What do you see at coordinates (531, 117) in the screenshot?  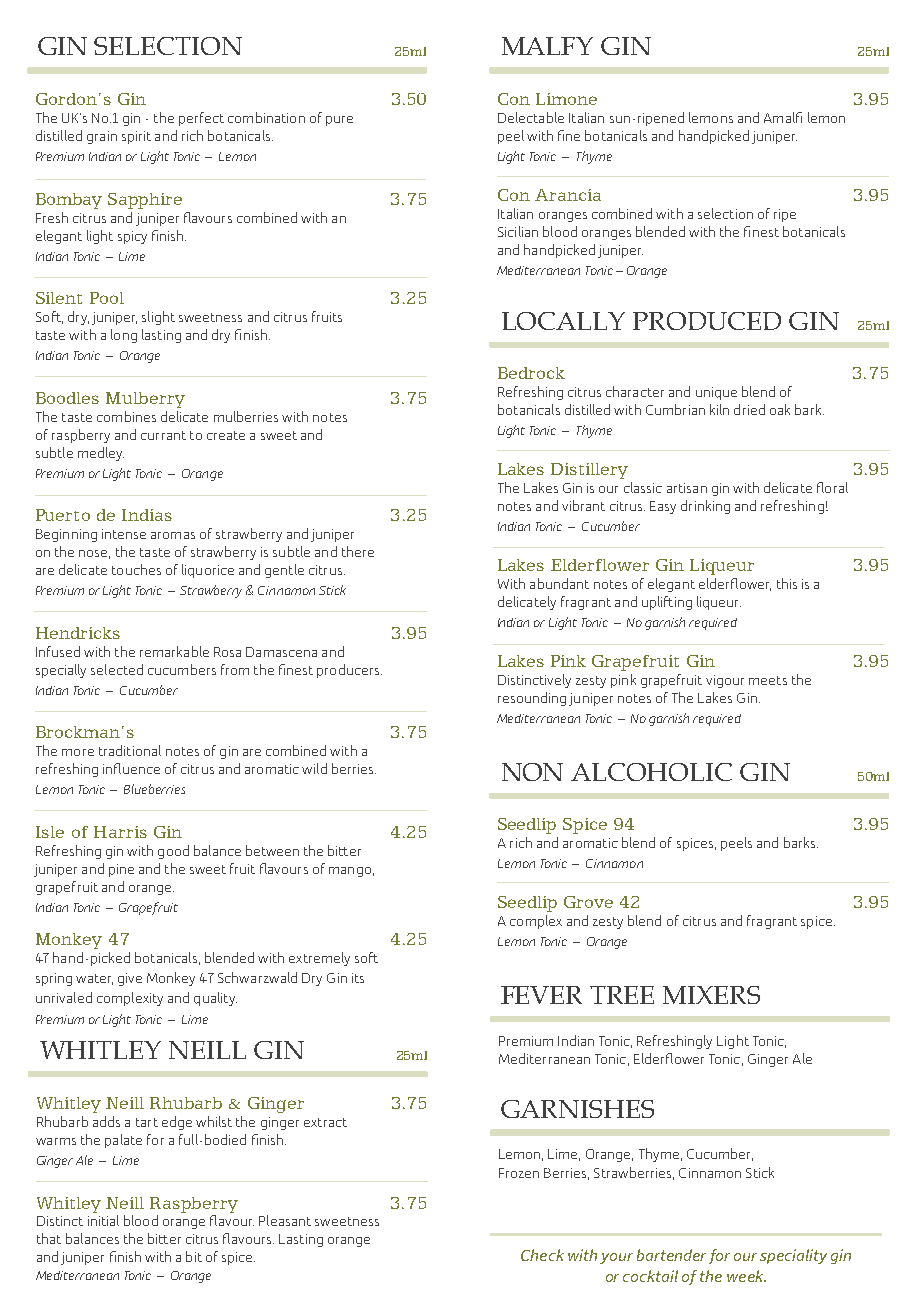 I see `Delectable` at bounding box center [531, 117].
